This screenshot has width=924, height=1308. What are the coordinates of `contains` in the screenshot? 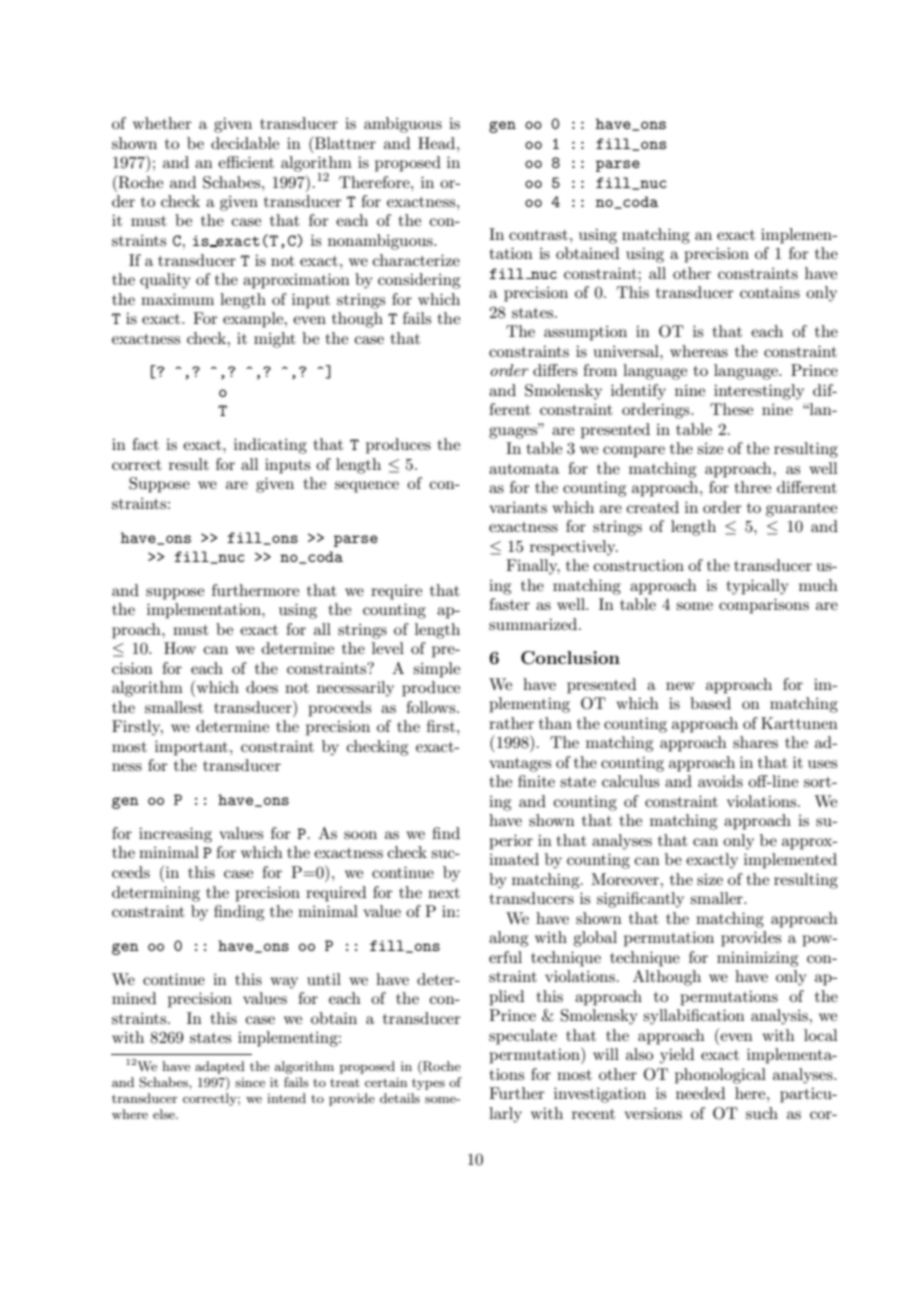 It's located at (770, 292).
